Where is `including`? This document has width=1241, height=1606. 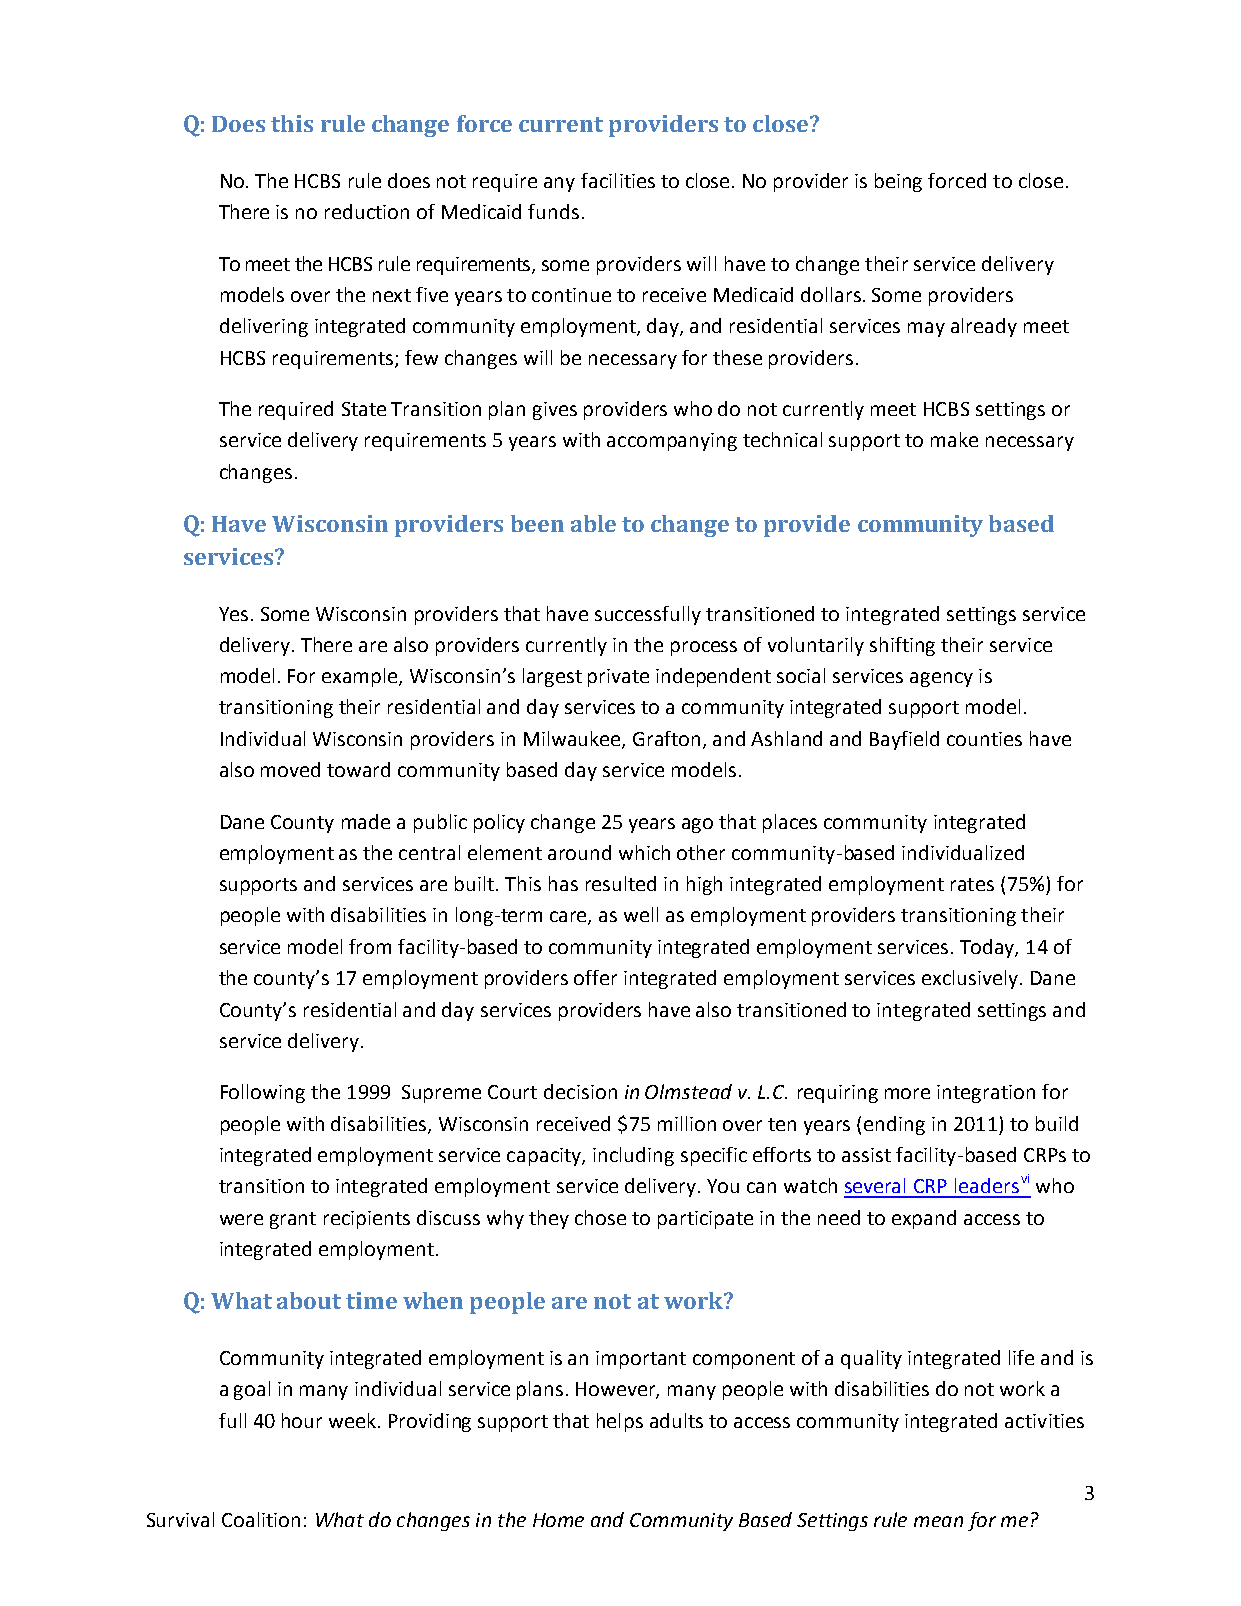
including is located at coordinates (633, 1156).
